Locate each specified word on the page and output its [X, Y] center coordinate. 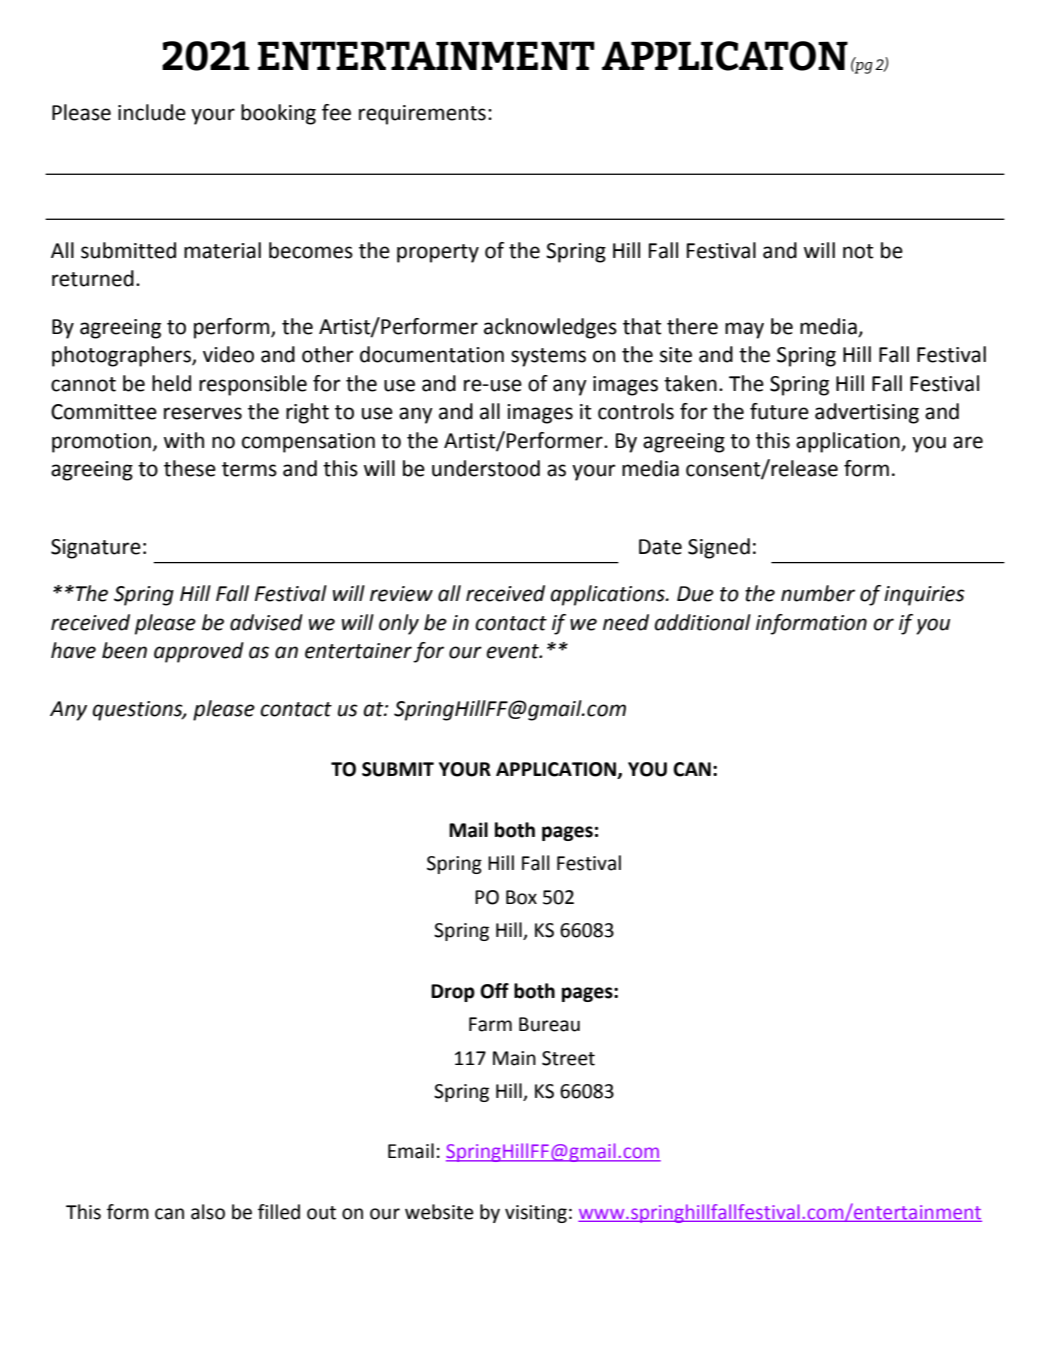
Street [568, 1058]
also [208, 1212]
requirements [422, 115]
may [744, 330]
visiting [536, 1214]
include [152, 112]
